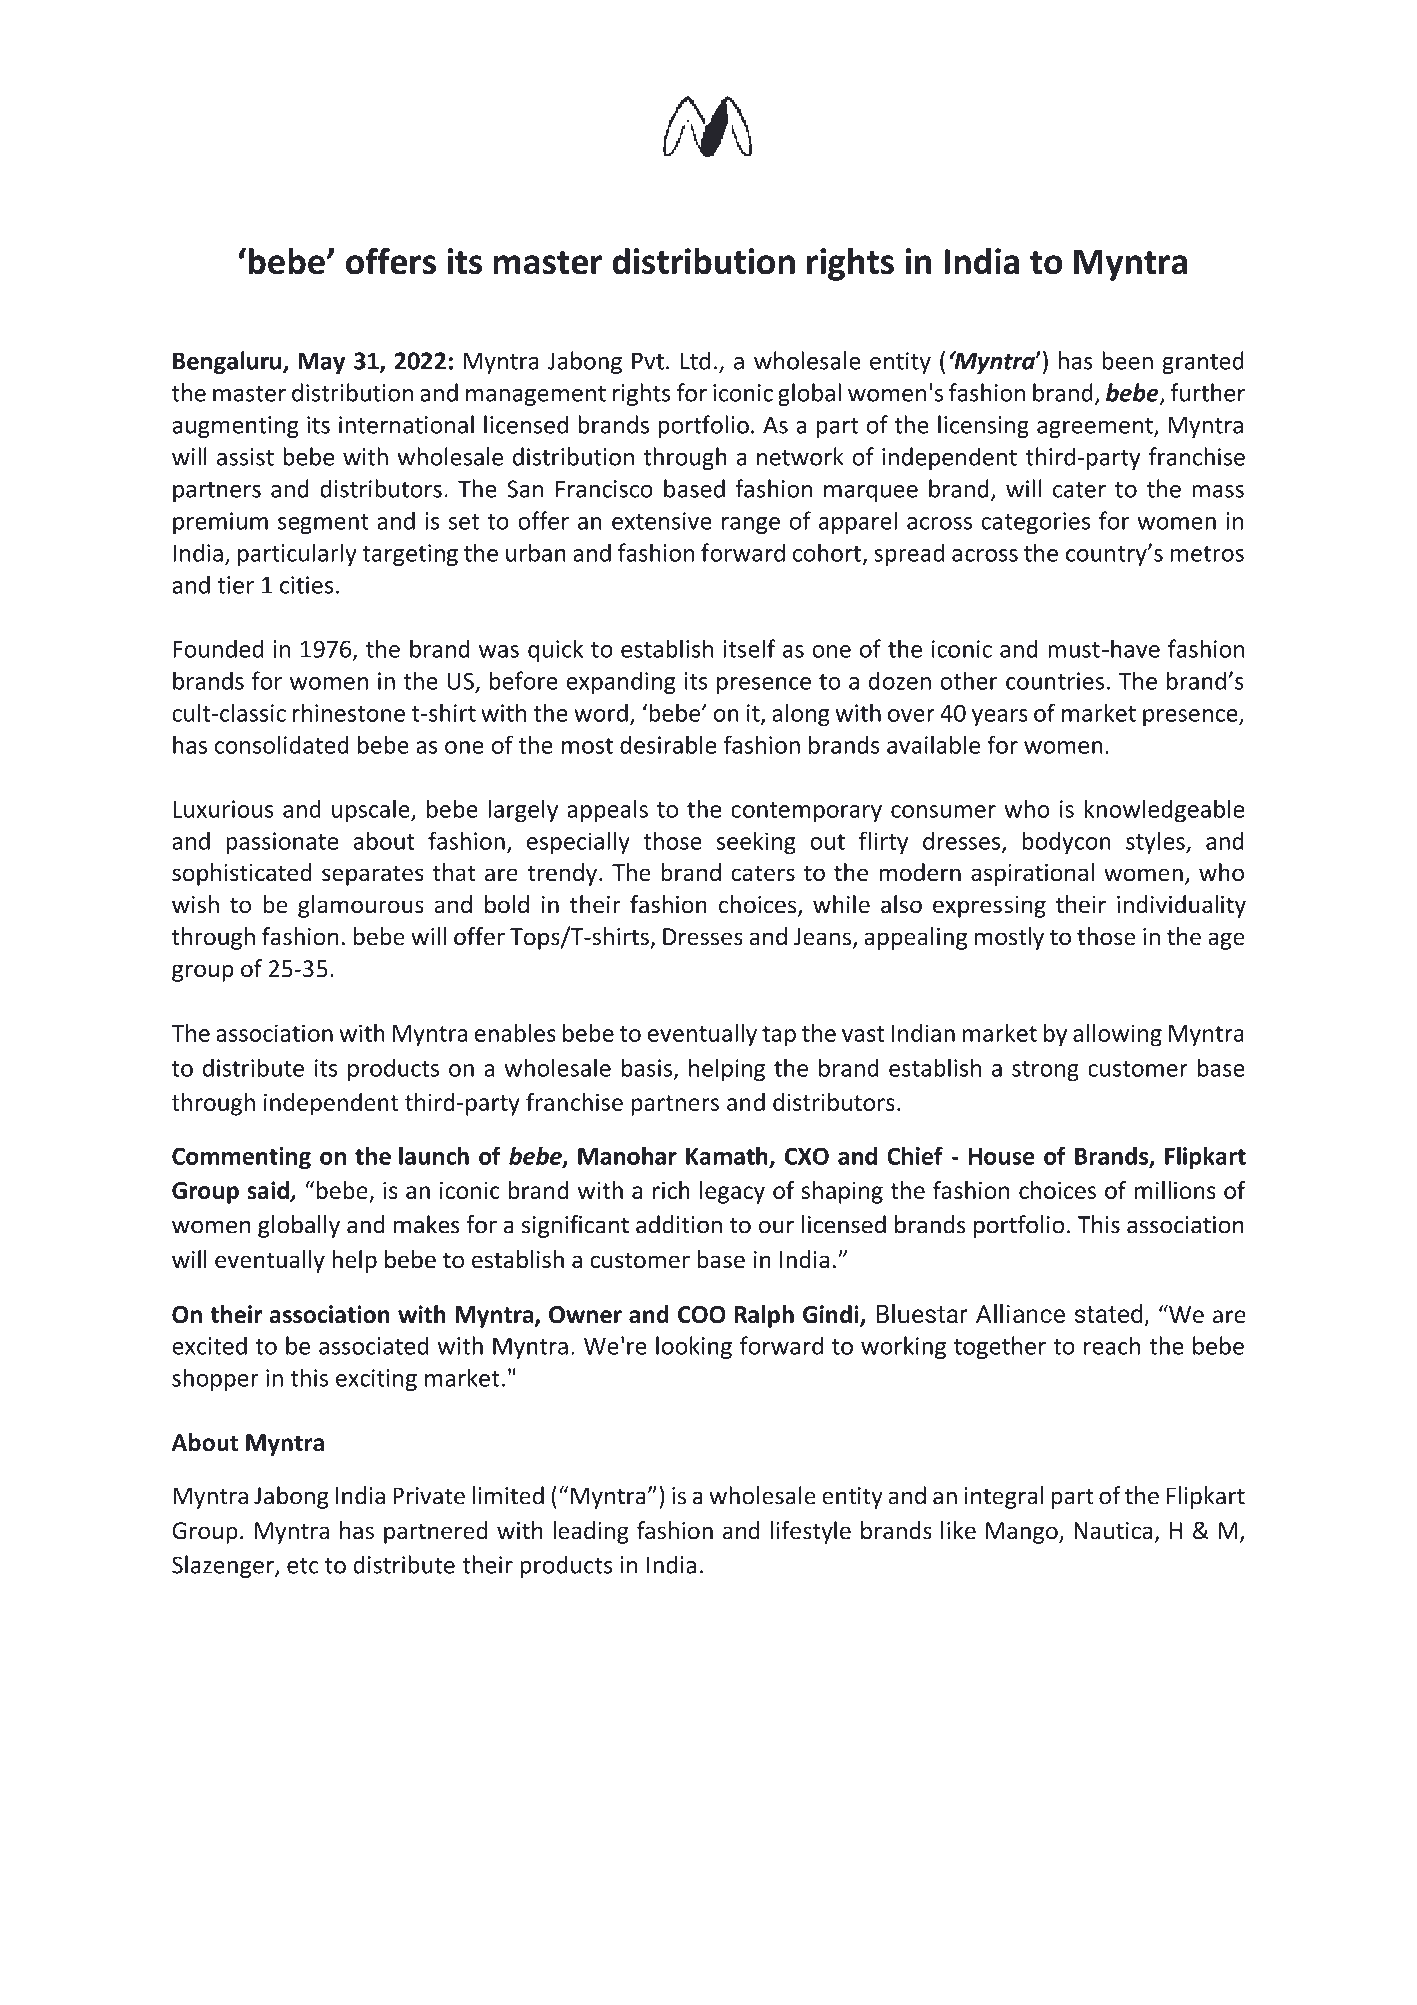 The image size is (1417, 2005). I want to click on itself, so click(749, 648).
